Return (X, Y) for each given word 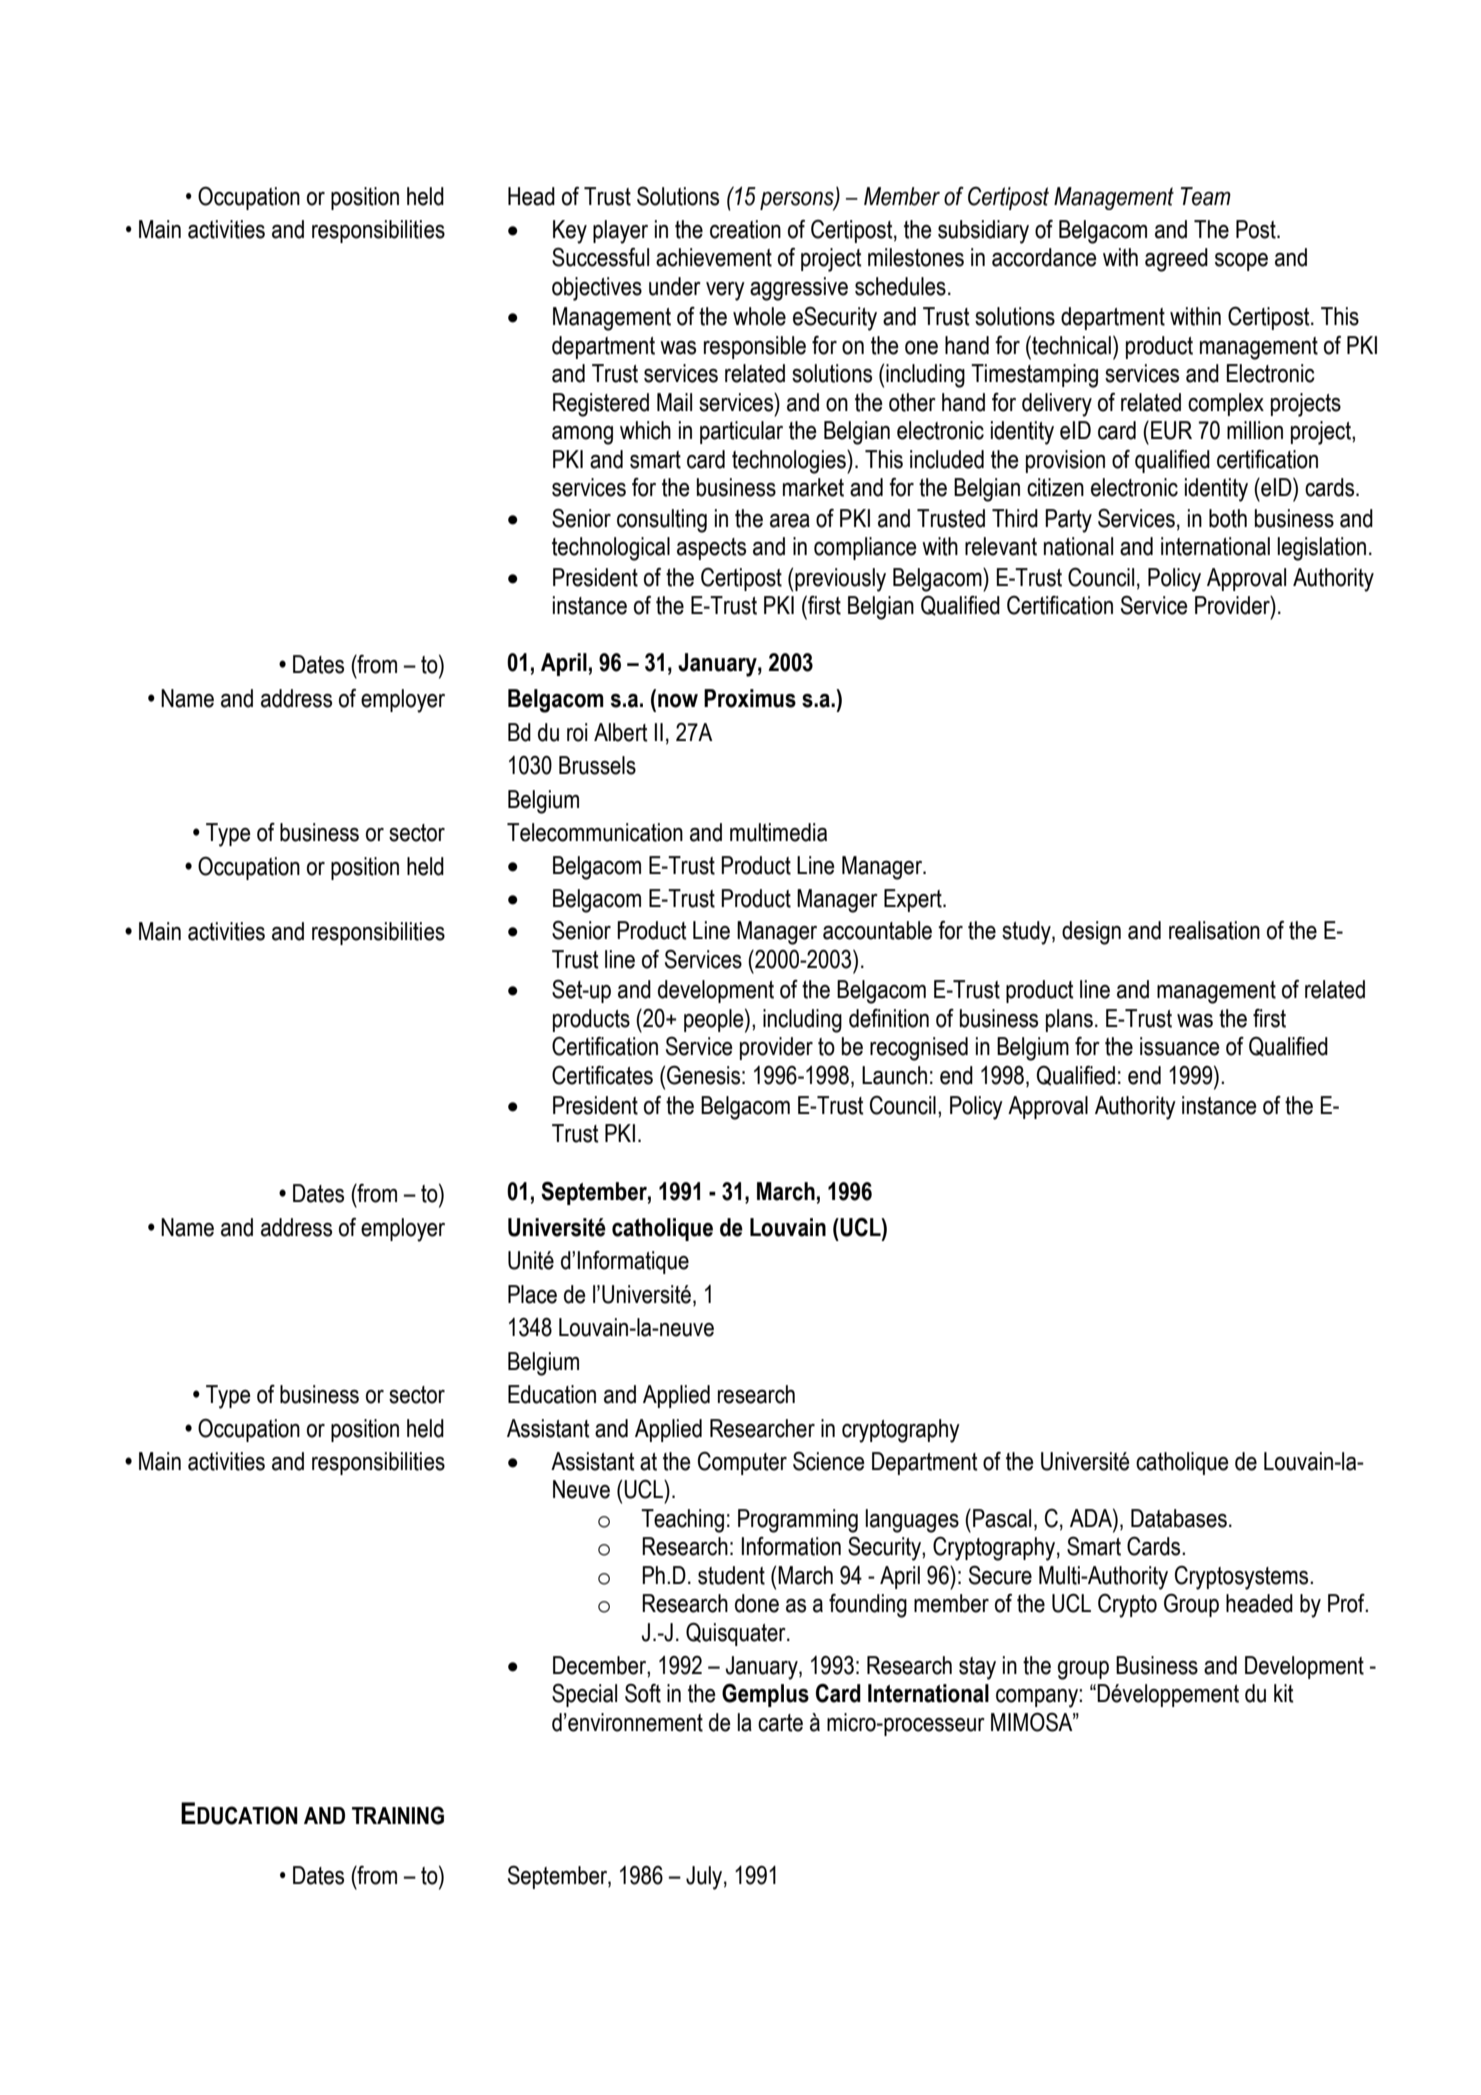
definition (889, 1018)
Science (829, 1461)
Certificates (602, 1075)
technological (611, 549)
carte (780, 1723)
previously (840, 580)
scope (1241, 262)
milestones (916, 257)
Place (532, 1294)
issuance (1180, 1046)
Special (584, 1695)
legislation (1321, 549)
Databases (1179, 1518)
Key (570, 232)
